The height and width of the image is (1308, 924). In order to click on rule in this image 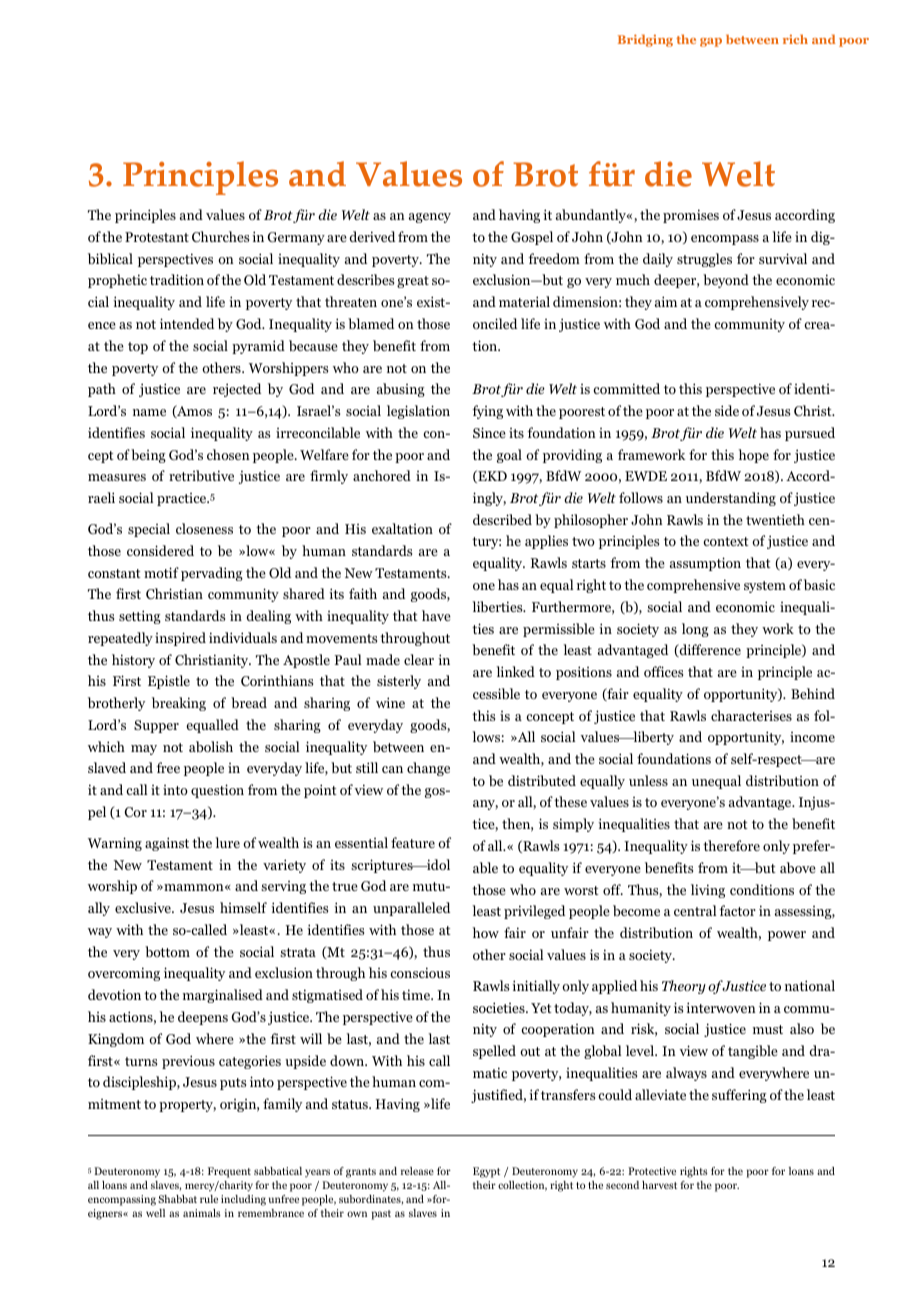, I will do `click(209, 1199)`.
